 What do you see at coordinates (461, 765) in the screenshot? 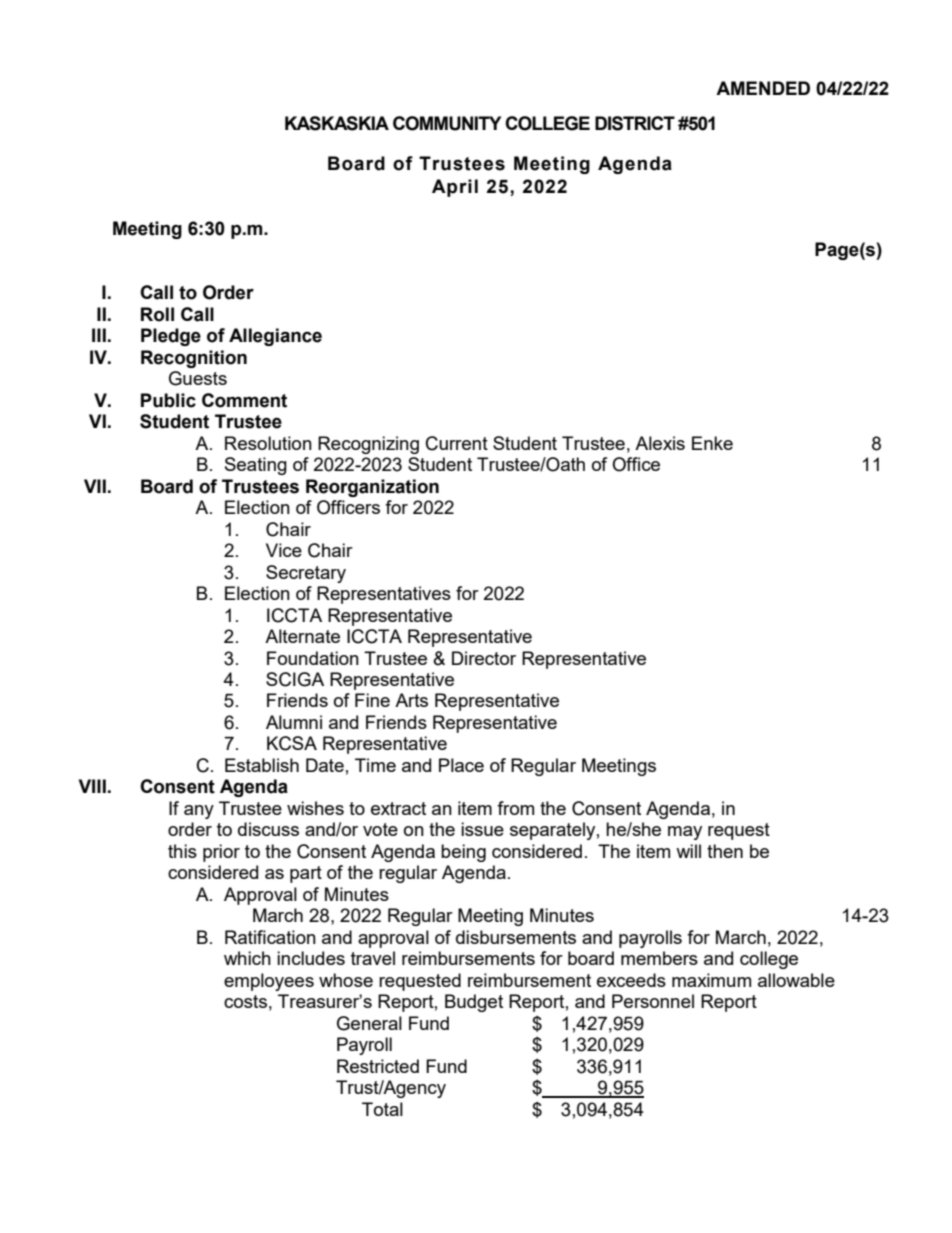
I see `Place` at bounding box center [461, 765].
